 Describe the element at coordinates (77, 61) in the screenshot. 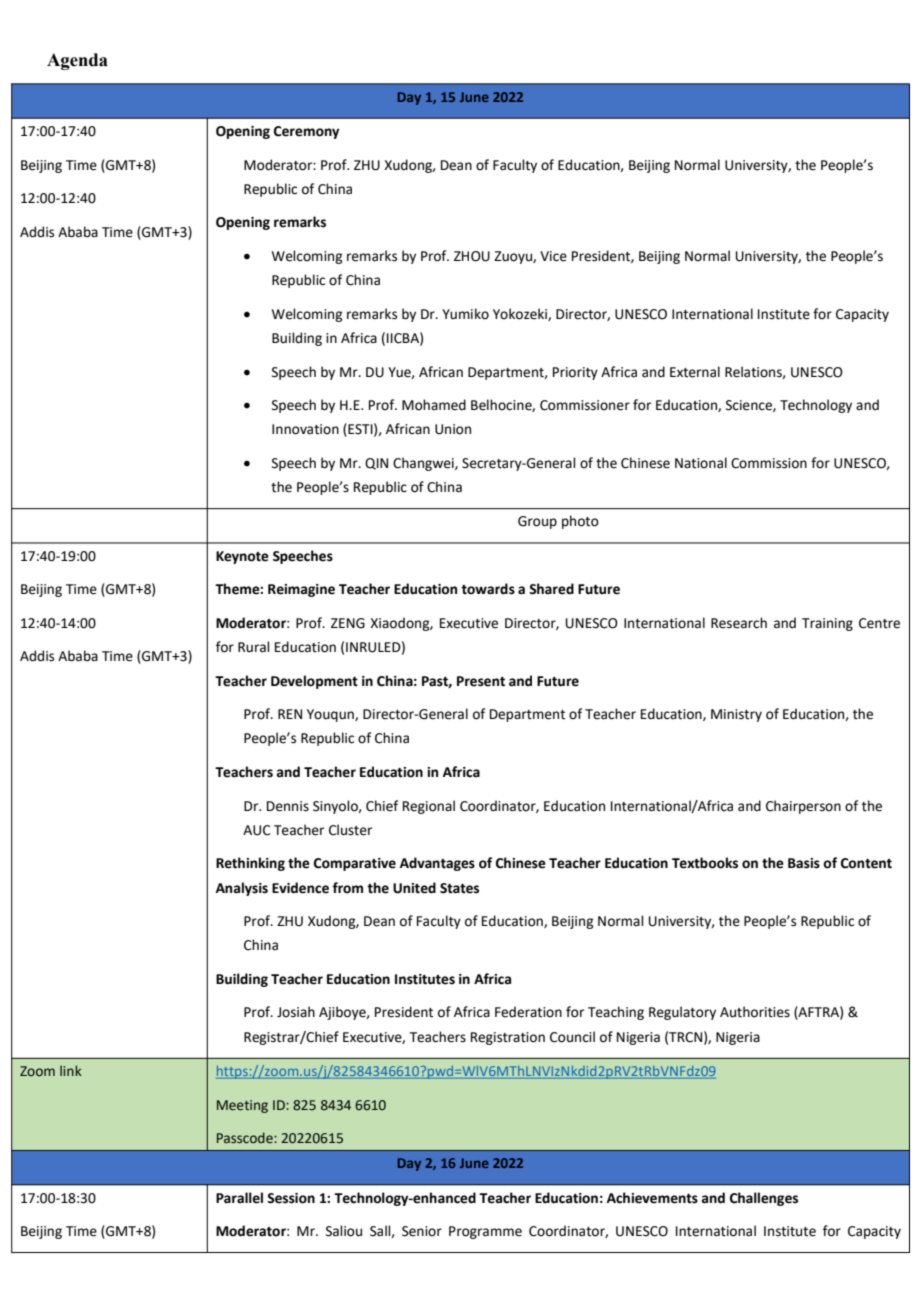

I see `Agenda` at that location.
